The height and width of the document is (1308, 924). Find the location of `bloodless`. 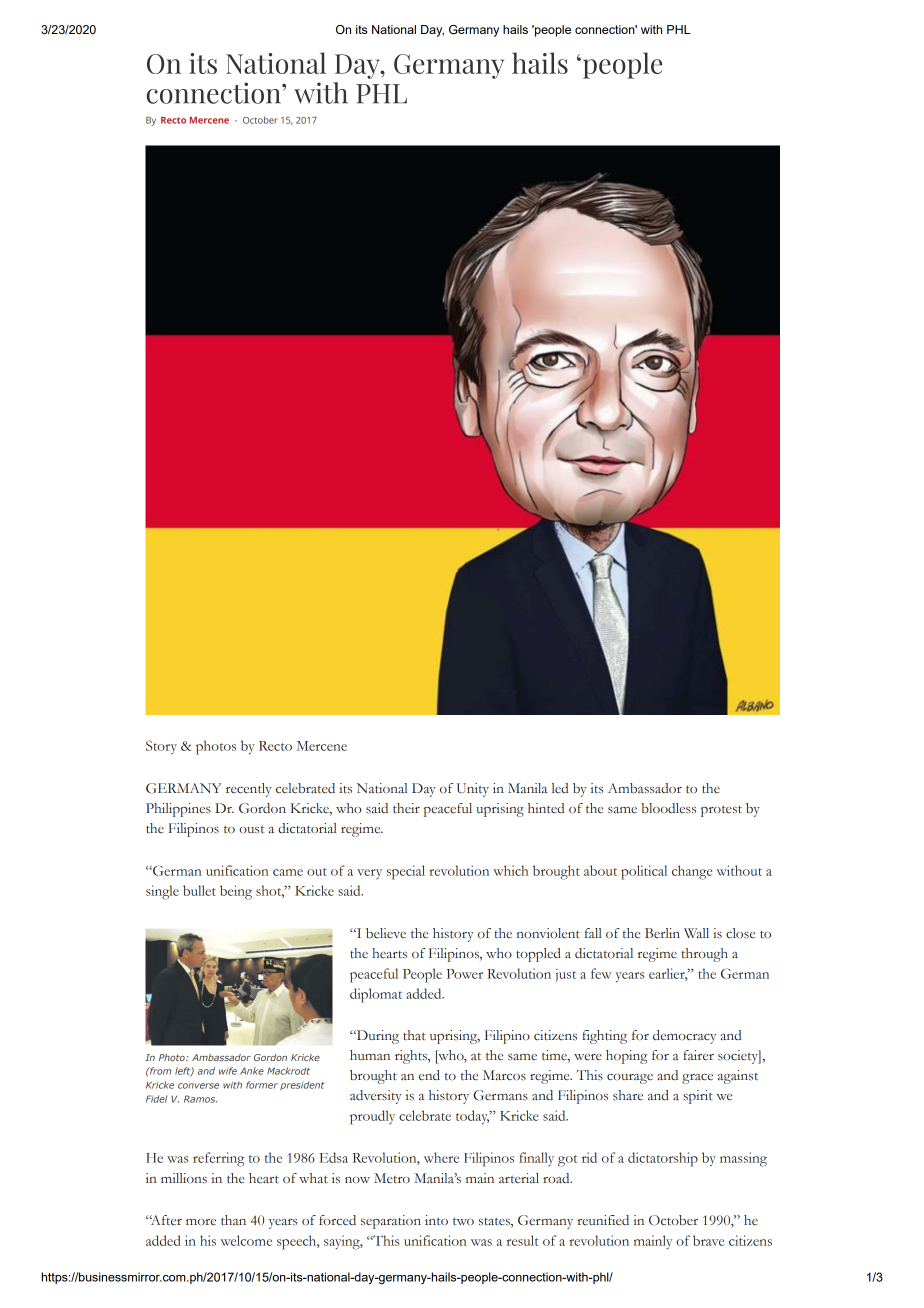

bloodless is located at coordinates (668, 808).
